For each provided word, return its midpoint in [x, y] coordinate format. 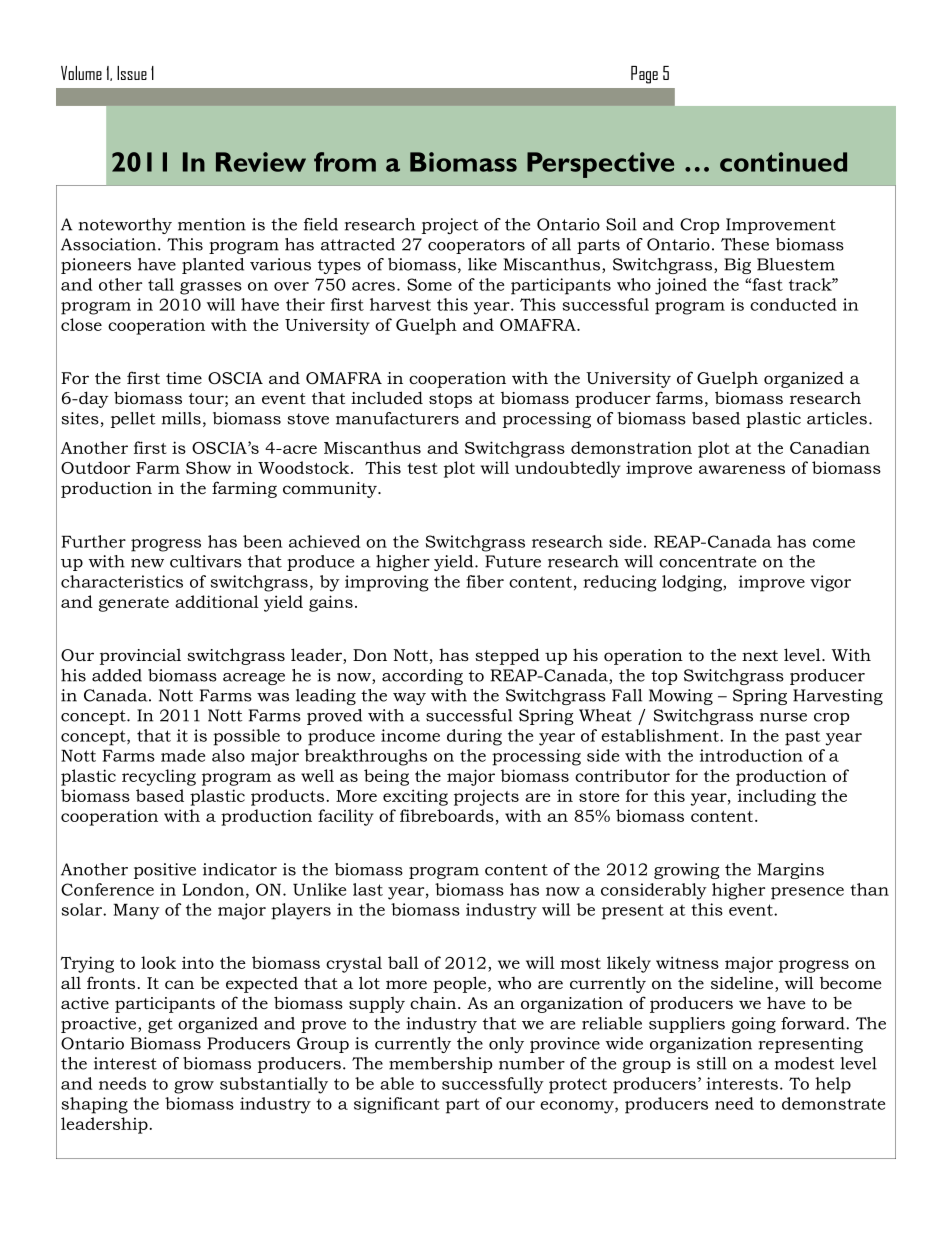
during [474, 737]
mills [181, 418]
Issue [132, 73]
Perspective [600, 165]
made [183, 755]
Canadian [830, 447]
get [160, 1025]
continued [783, 162]
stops [450, 400]
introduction [751, 755]
